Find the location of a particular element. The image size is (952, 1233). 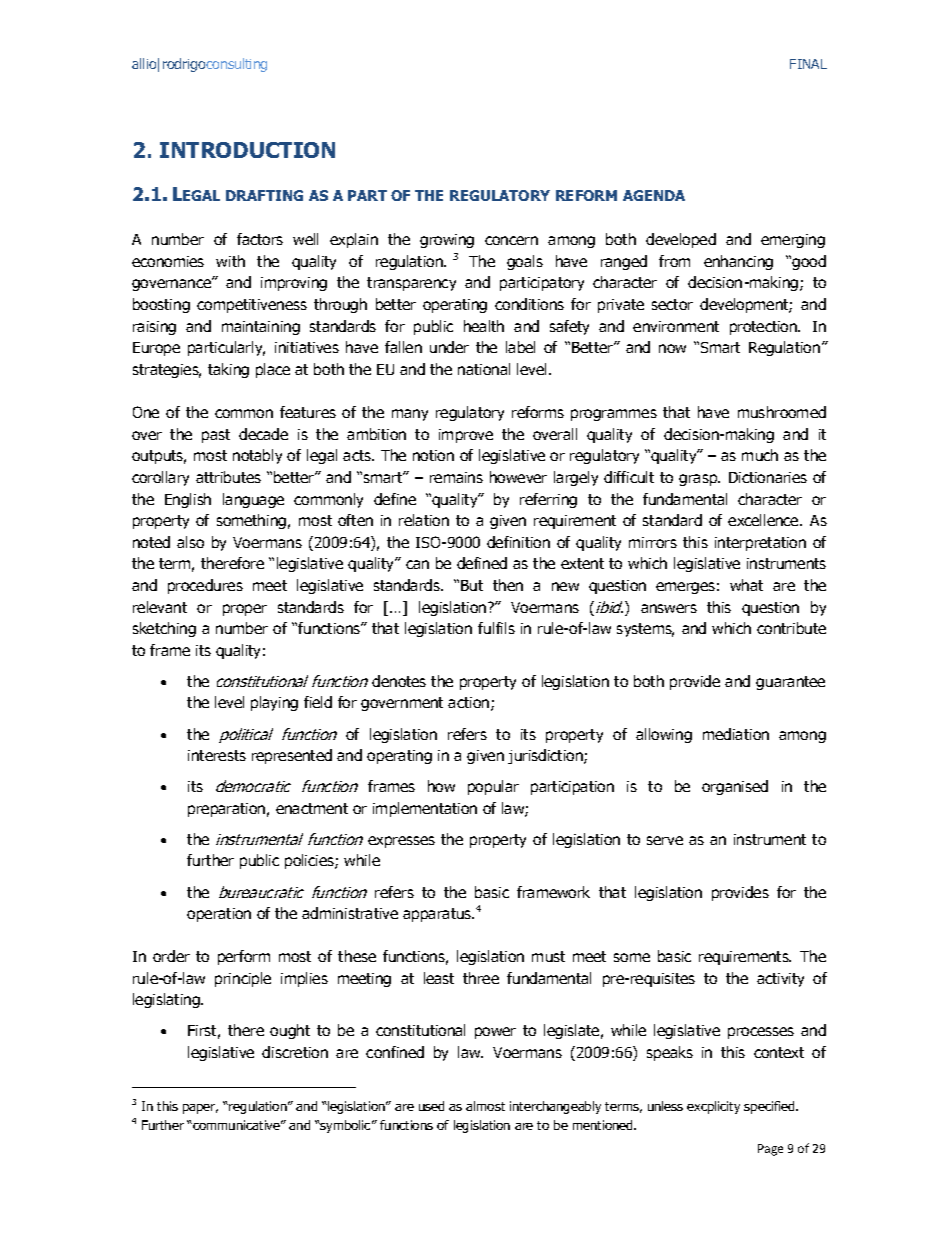

communicative is located at coordinates (237, 1125).
